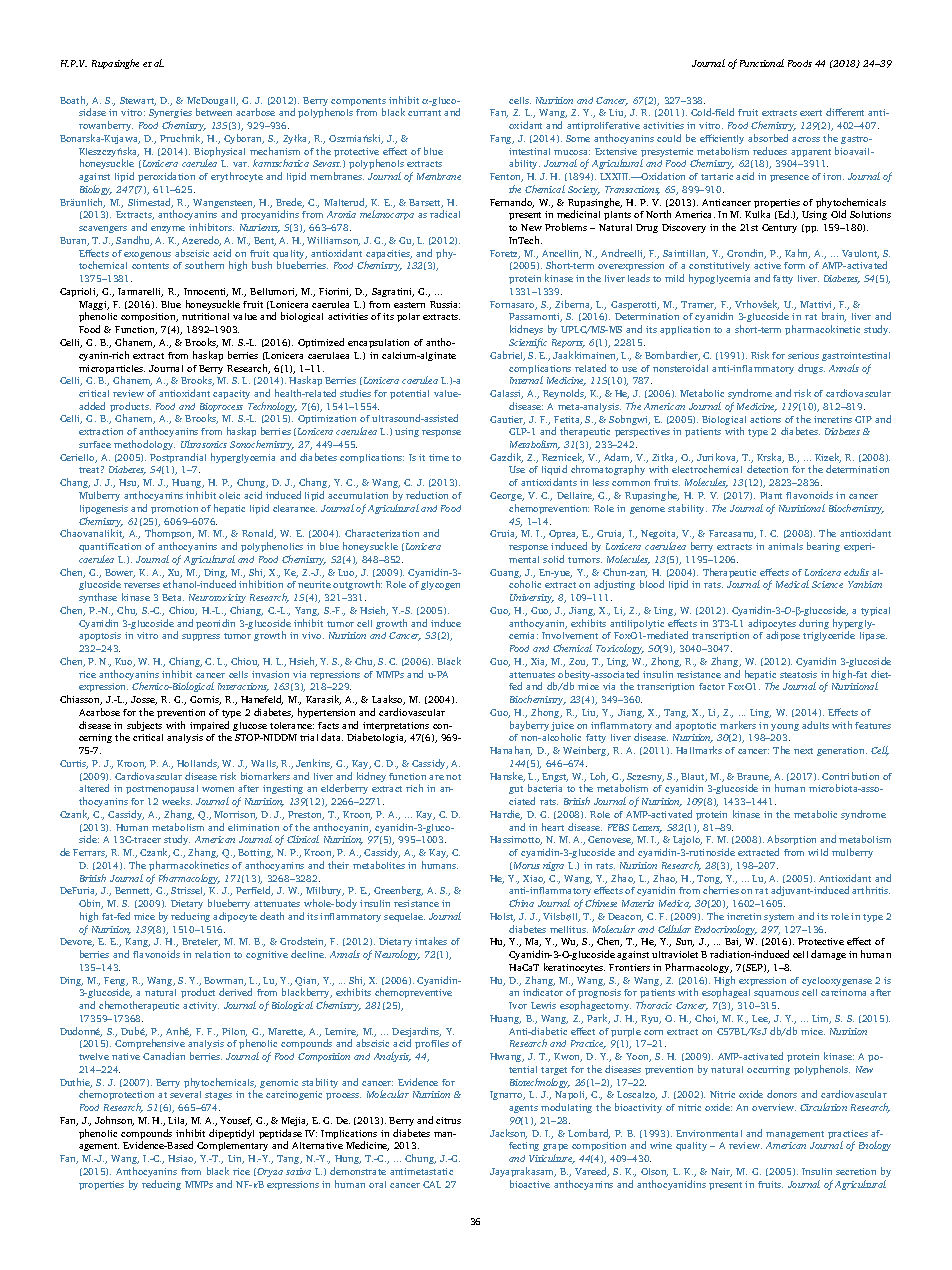  Describe the element at coordinates (170, 115) in the image. I see `Synergies` at that location.
